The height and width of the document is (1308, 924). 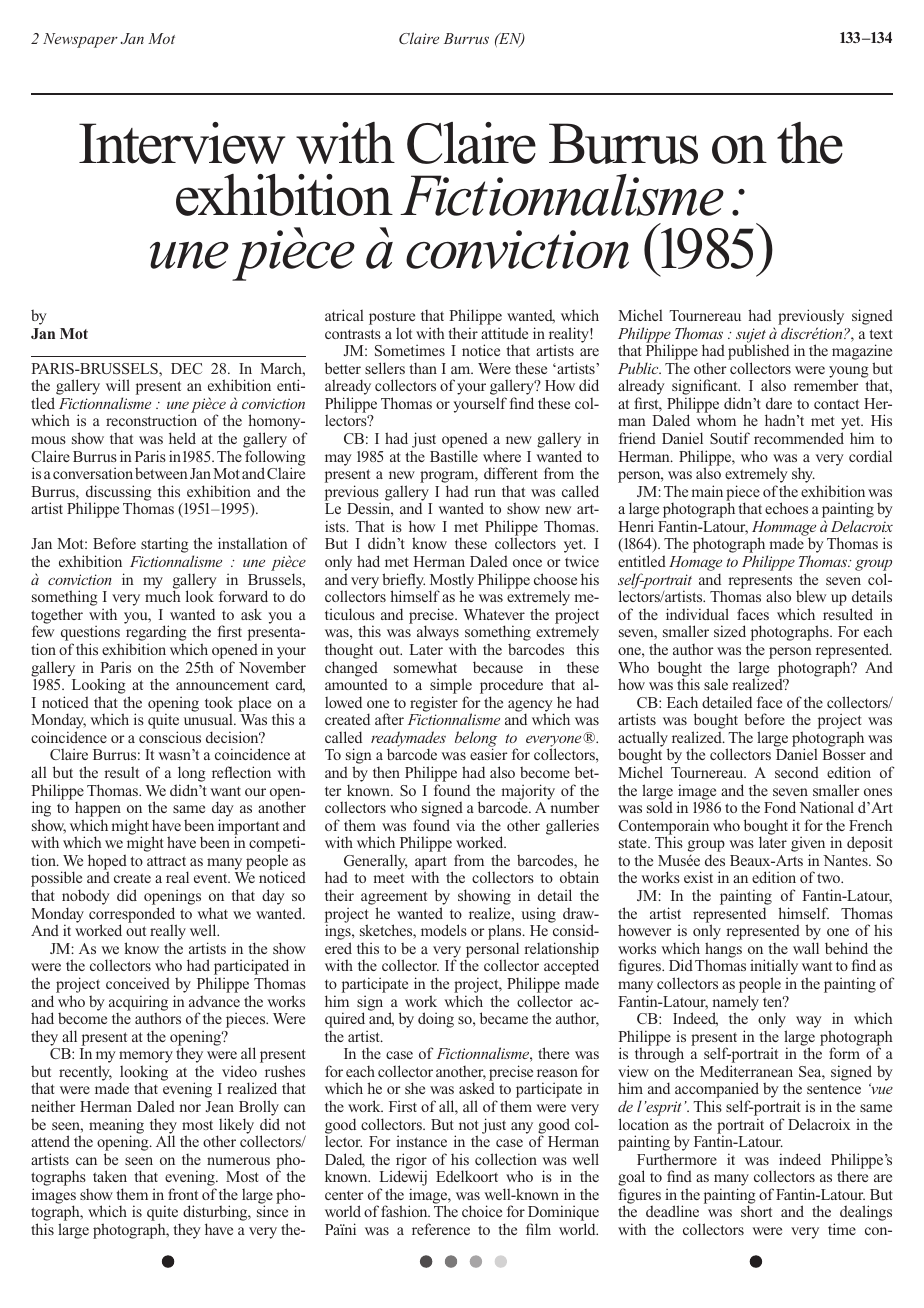 What do you see at coordinates (730, 631) in the document?
I see `sized` at bounding box center [730, 631].
